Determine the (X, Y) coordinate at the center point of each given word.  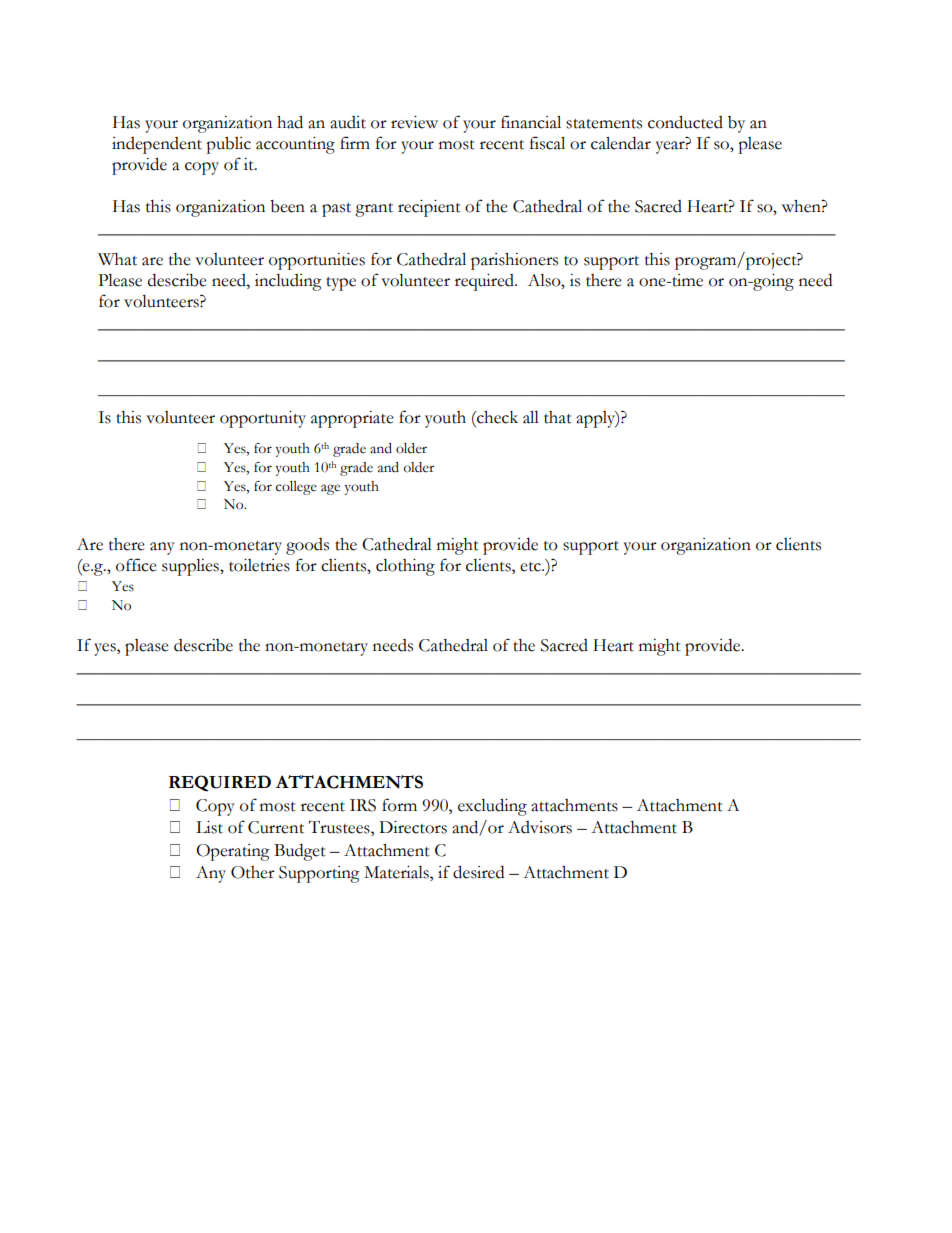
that (558, 417)
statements (604, 124)
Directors (413, 827)
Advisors (540, 827)
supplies (191, 567)
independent (157, 145)
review (414, 122)
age (330, 489)
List (209, 827)
